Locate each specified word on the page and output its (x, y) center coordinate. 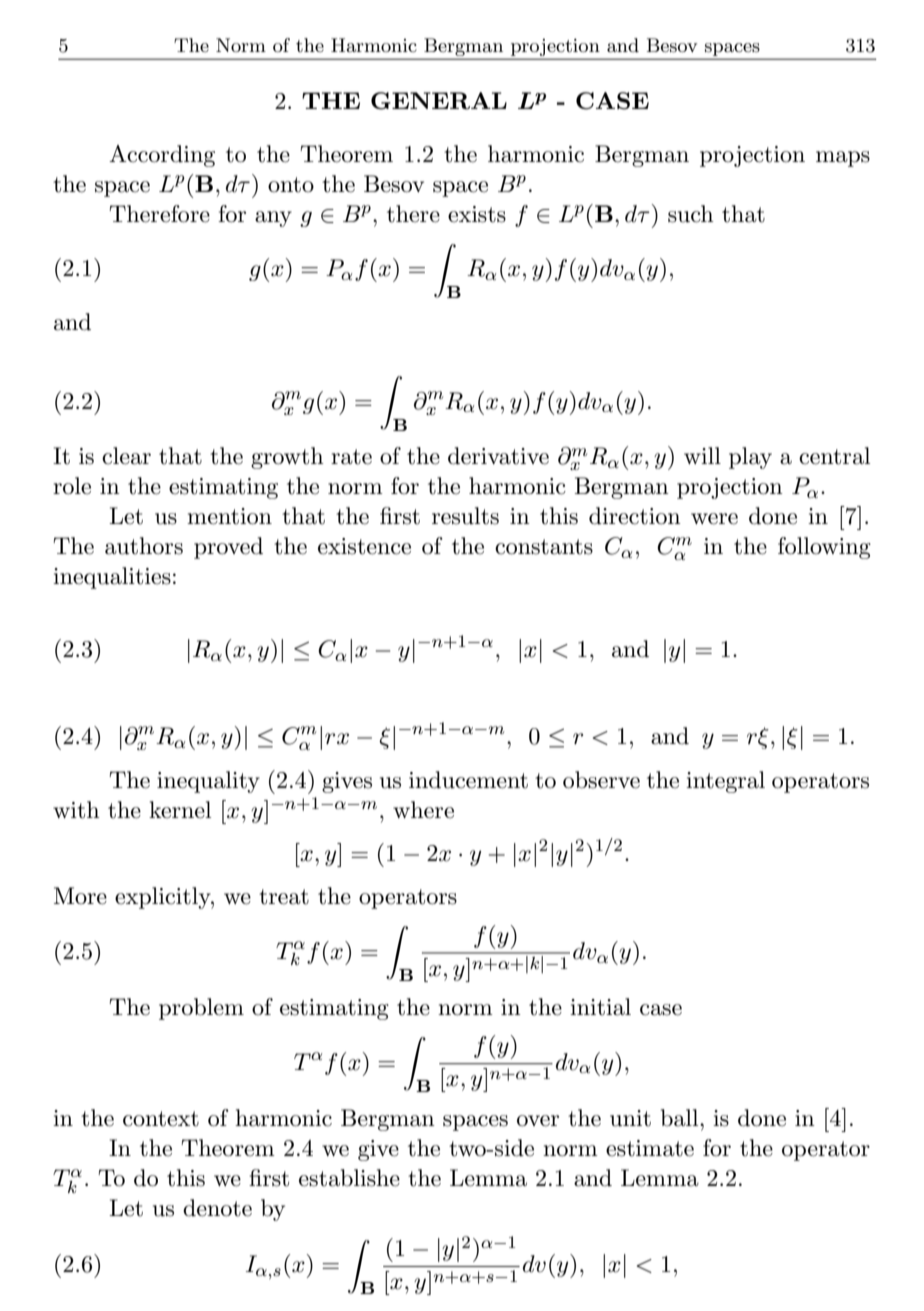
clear (126, 456)
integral (725, 782)
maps (843, 159)
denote (217, 1208)
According (162, 156)
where (423, 810)
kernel (180, 810)
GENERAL (439, 101)
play (750, 458)
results (465, 516)
